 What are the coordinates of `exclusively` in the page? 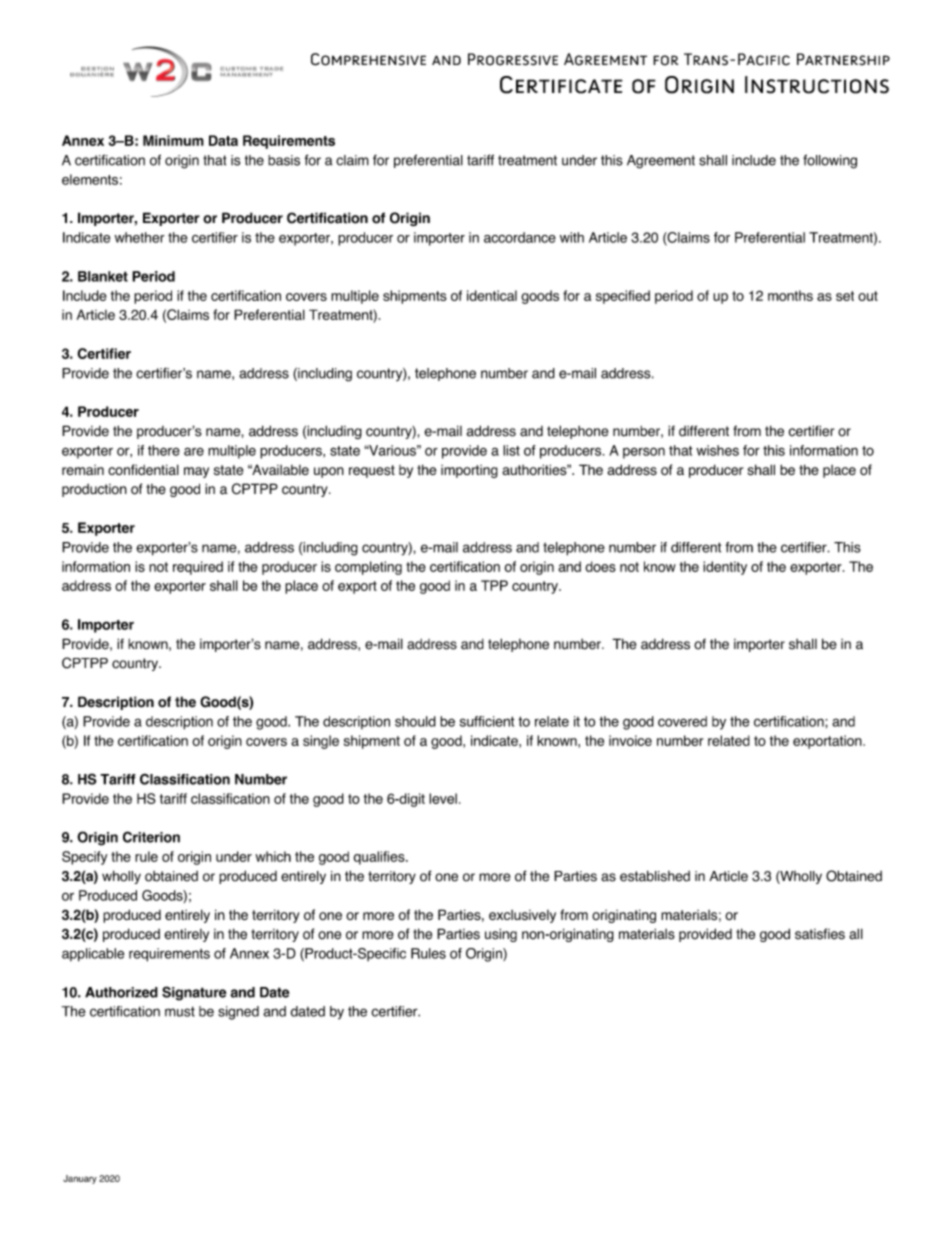 It's located at (522, 916).
